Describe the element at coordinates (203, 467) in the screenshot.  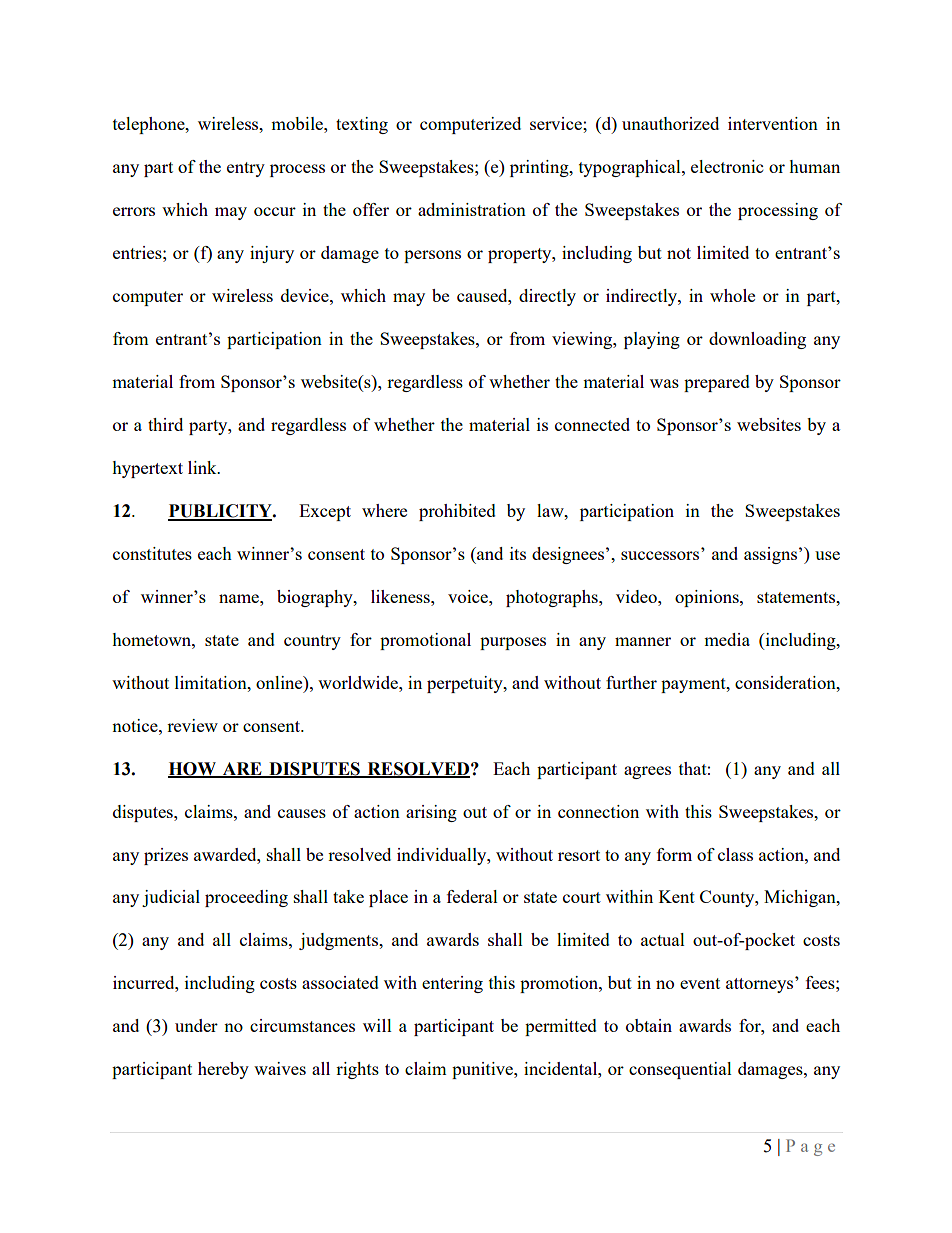
I see `link` at that location.
